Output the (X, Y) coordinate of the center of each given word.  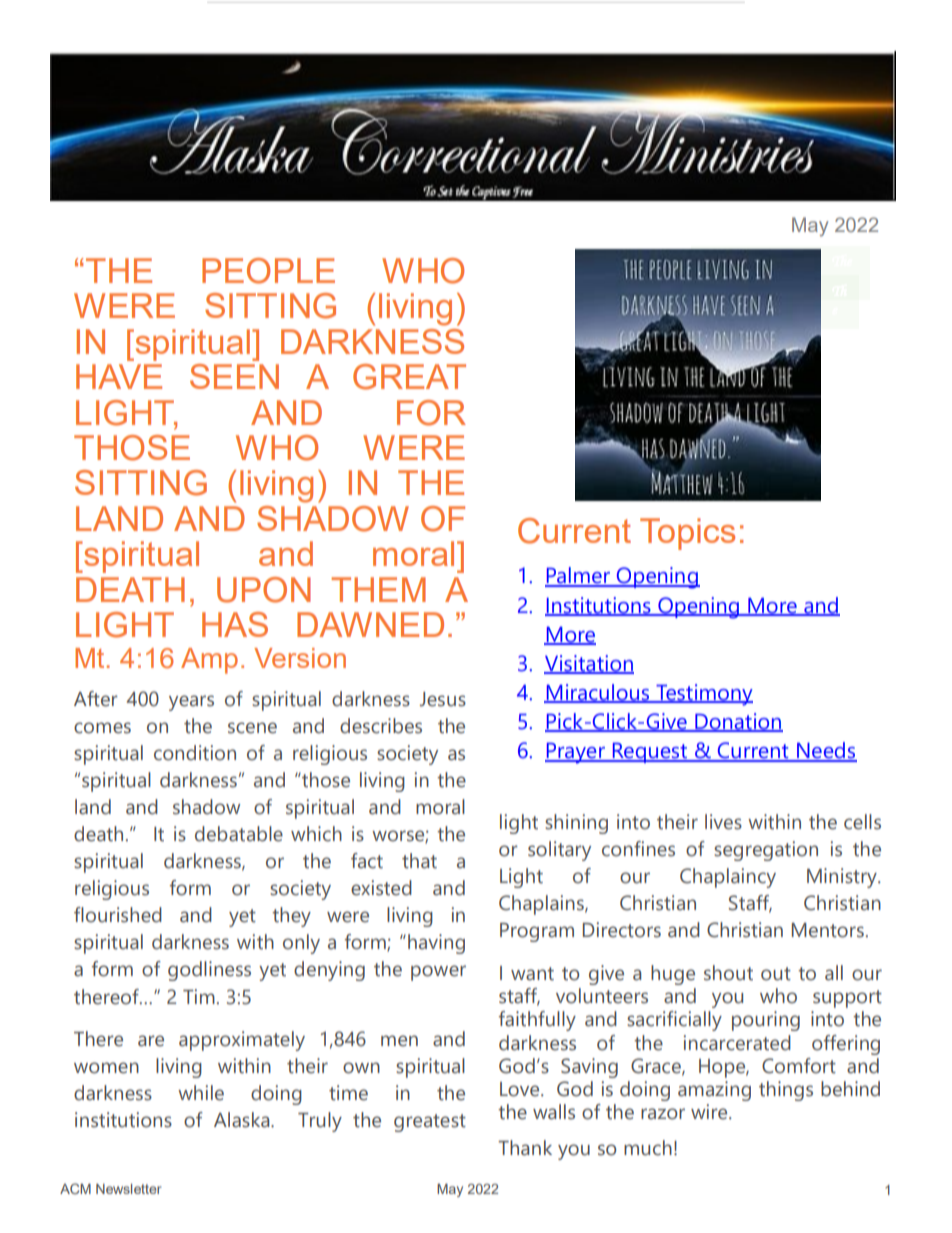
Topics (687, 534)
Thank (525, 1148)
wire (710, 1112)
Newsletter (129, 1189)
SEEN (234, 376)
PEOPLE (268, 271)
